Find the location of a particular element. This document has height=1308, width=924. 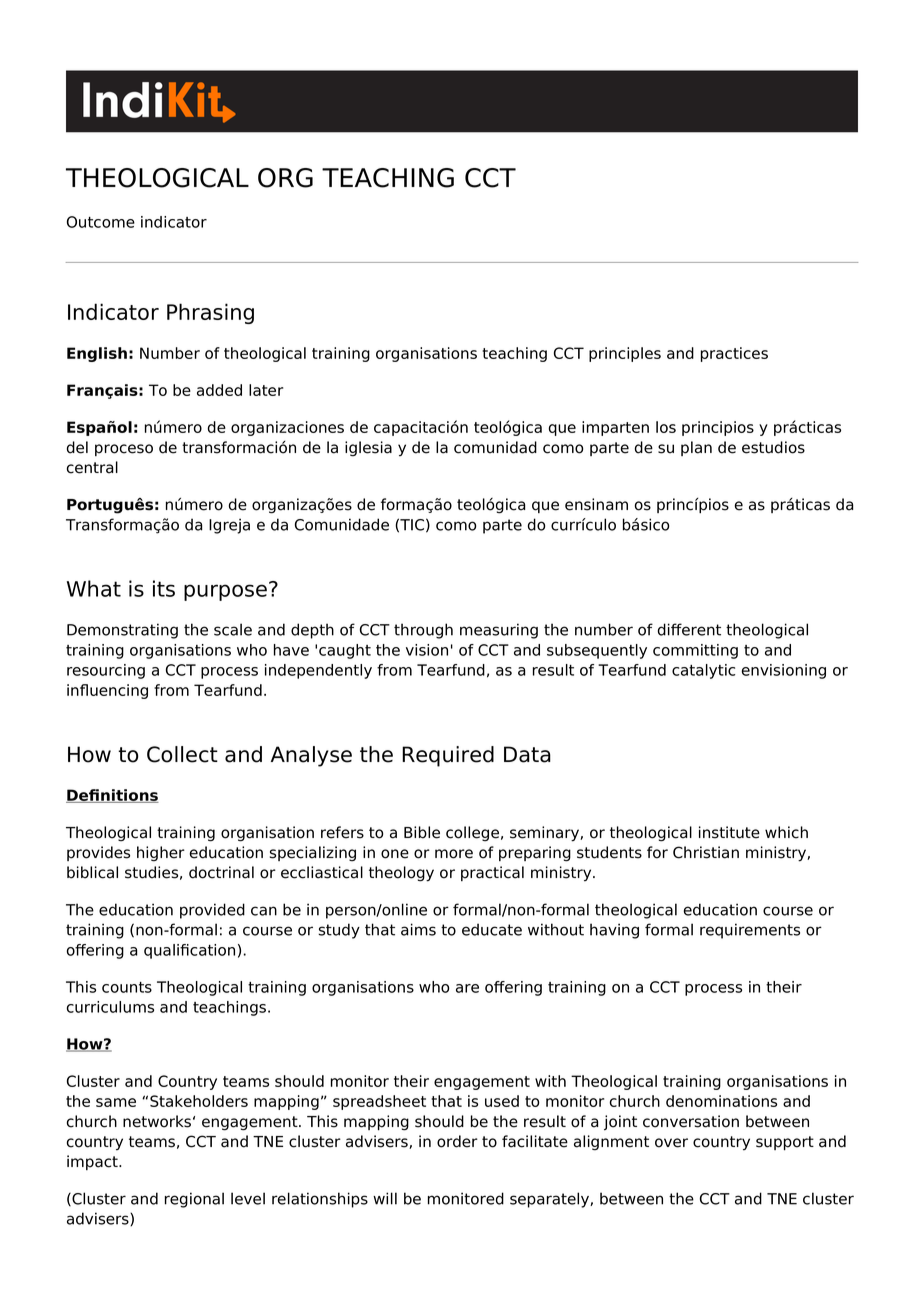

Phrasing is located at coordinates (210, 313).
